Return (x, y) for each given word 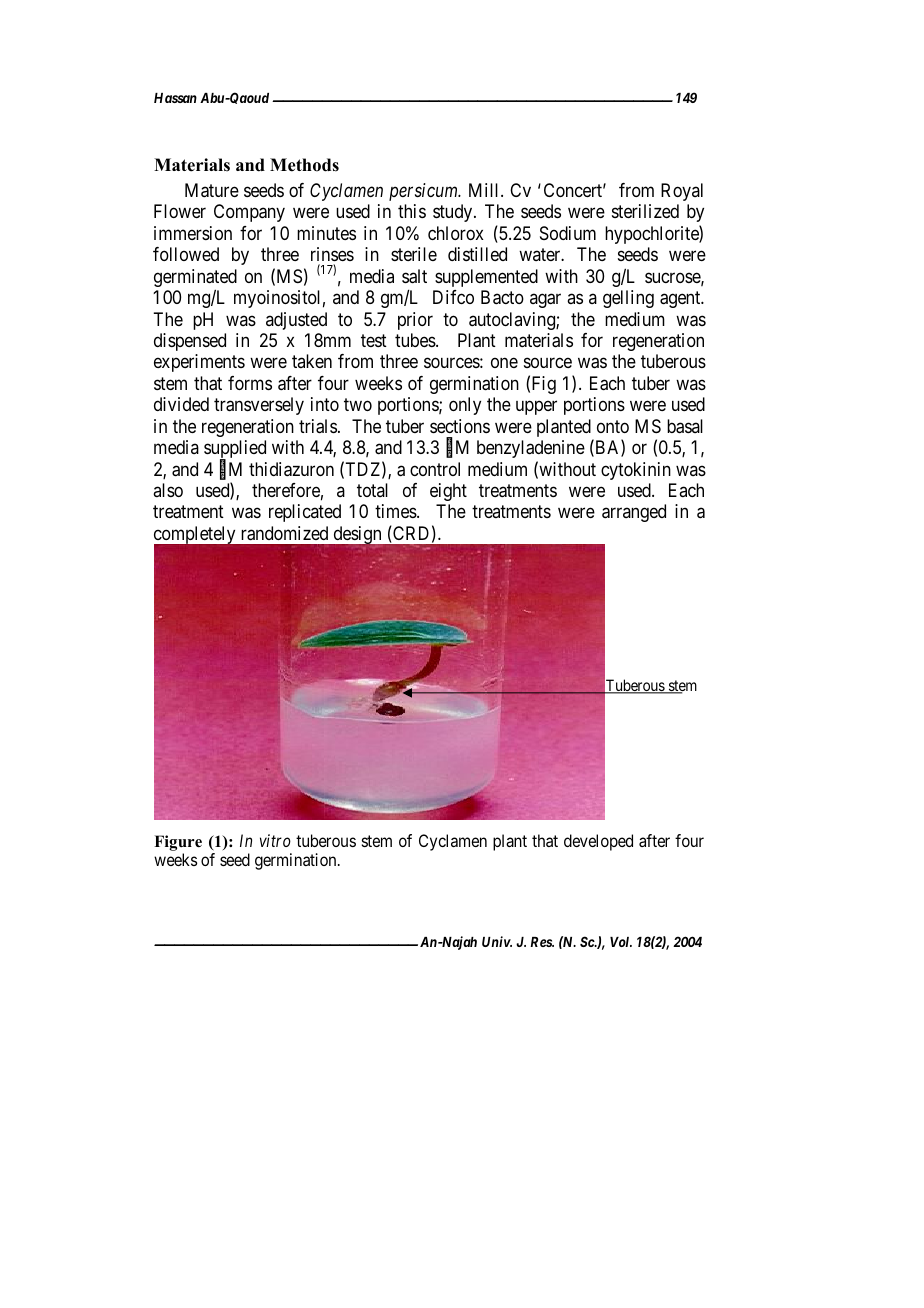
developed (598, 842)
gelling (628, 299)
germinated (195, 279)
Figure (178, 843)
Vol (621, 942)
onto (613, 426)
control (435, 469)
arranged (634, 513)
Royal (682, 192)
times (396, 511)
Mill (485, 190)
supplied (235, 450)
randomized (284, 533)
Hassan (175, 98)
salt (414, 276)
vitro (275, 840)
